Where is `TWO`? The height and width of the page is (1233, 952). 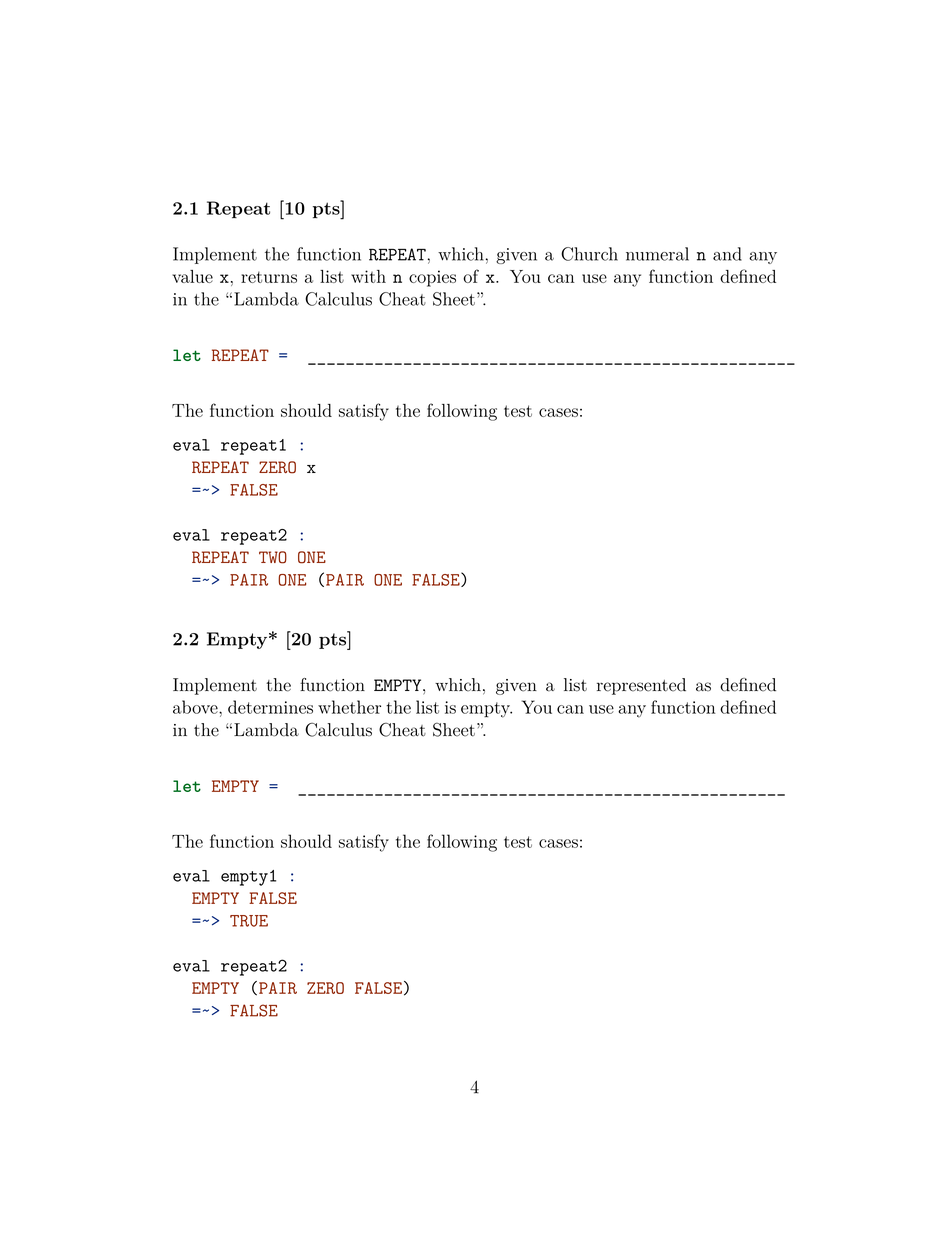
TWO is located at coordinates (273, 557).
